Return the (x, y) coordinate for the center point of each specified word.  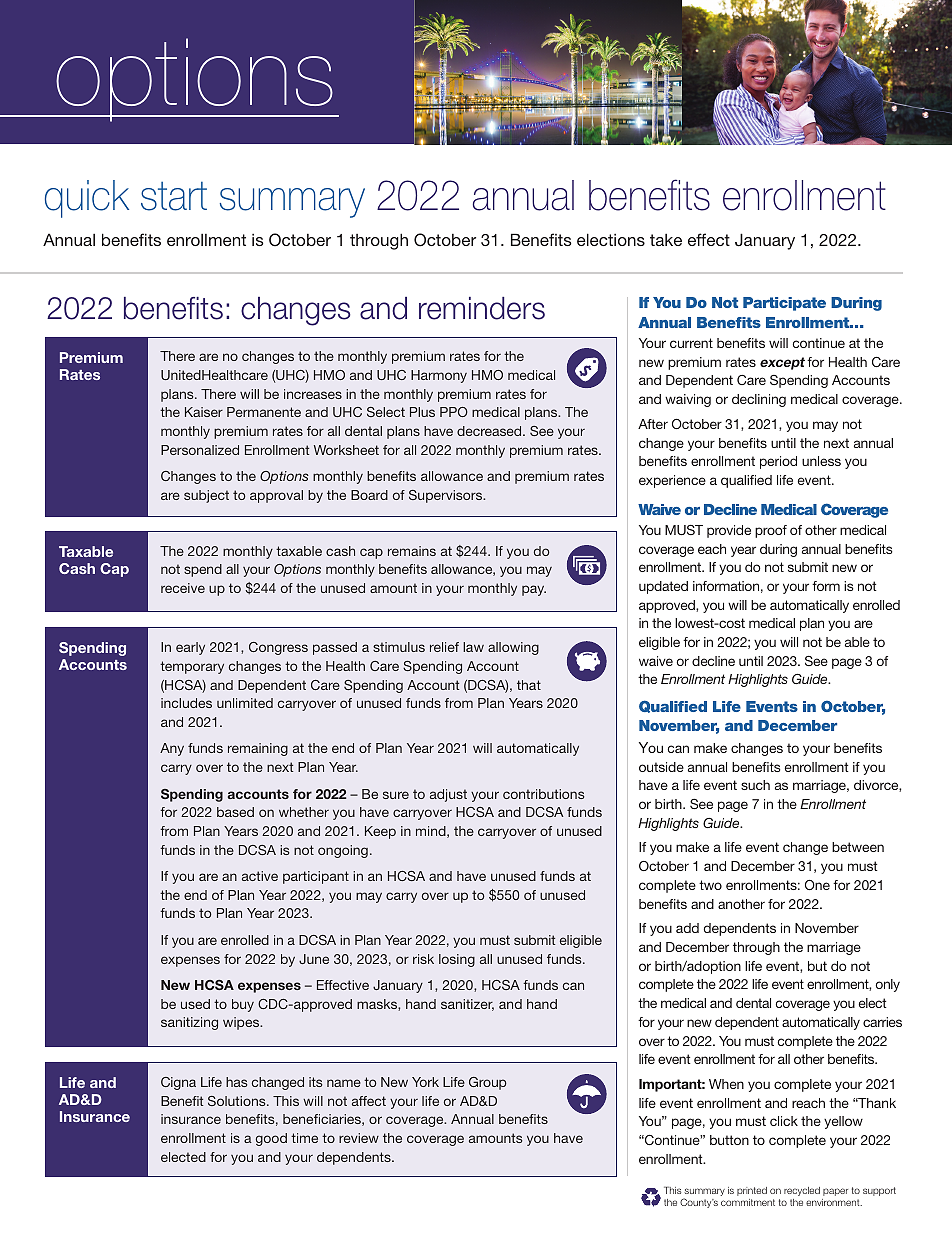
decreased (490, 431)
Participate (784, 304)
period (778, 462)
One (817, 885)
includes (186, 703)
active (260, 876)
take (666, 240)
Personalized (200, 450)
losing (457, 960)
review (359, 1138)
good (271, 1139)
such (755, 785)
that (529, 685)
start (174, 196)
